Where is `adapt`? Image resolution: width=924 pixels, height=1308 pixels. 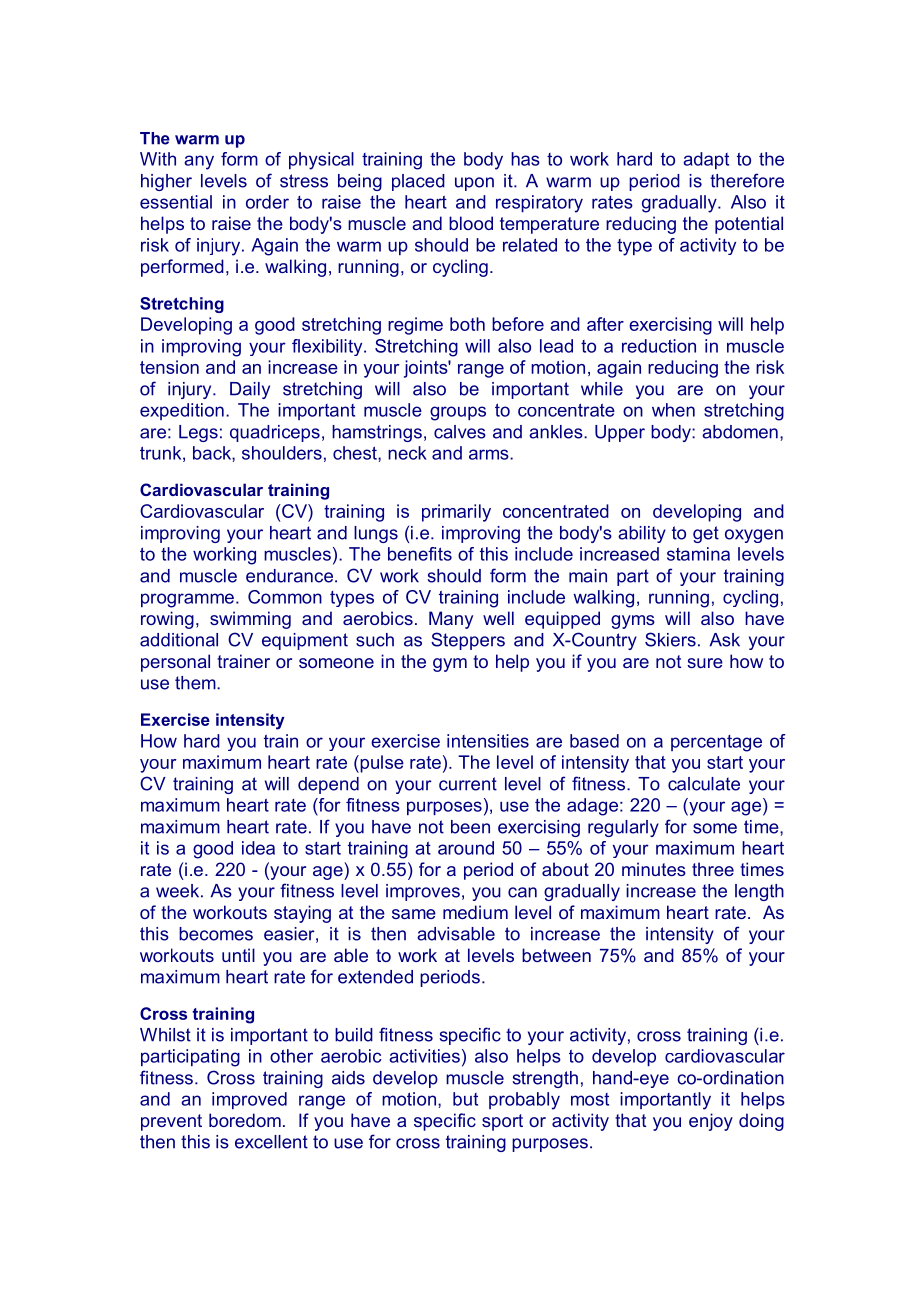
adapt is located at coordinates (706, 160).
